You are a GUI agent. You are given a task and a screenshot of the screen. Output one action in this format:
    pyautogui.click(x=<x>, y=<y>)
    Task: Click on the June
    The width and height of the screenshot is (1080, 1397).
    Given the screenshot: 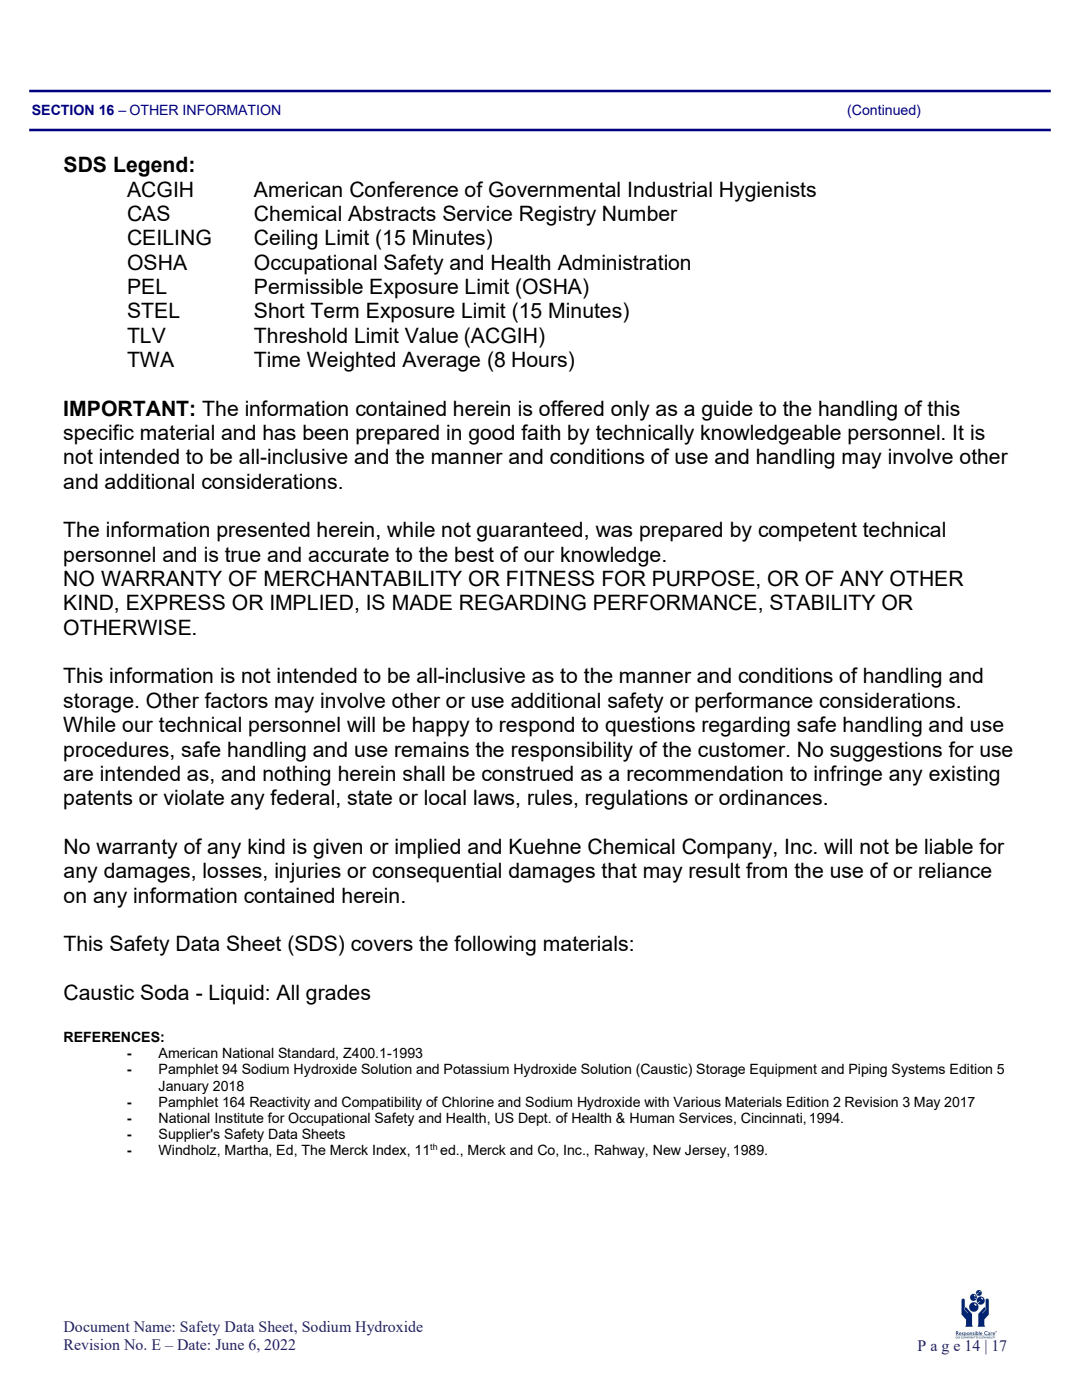 What is the action you would take?
    pyautogui.click(x=229, y=1344)
